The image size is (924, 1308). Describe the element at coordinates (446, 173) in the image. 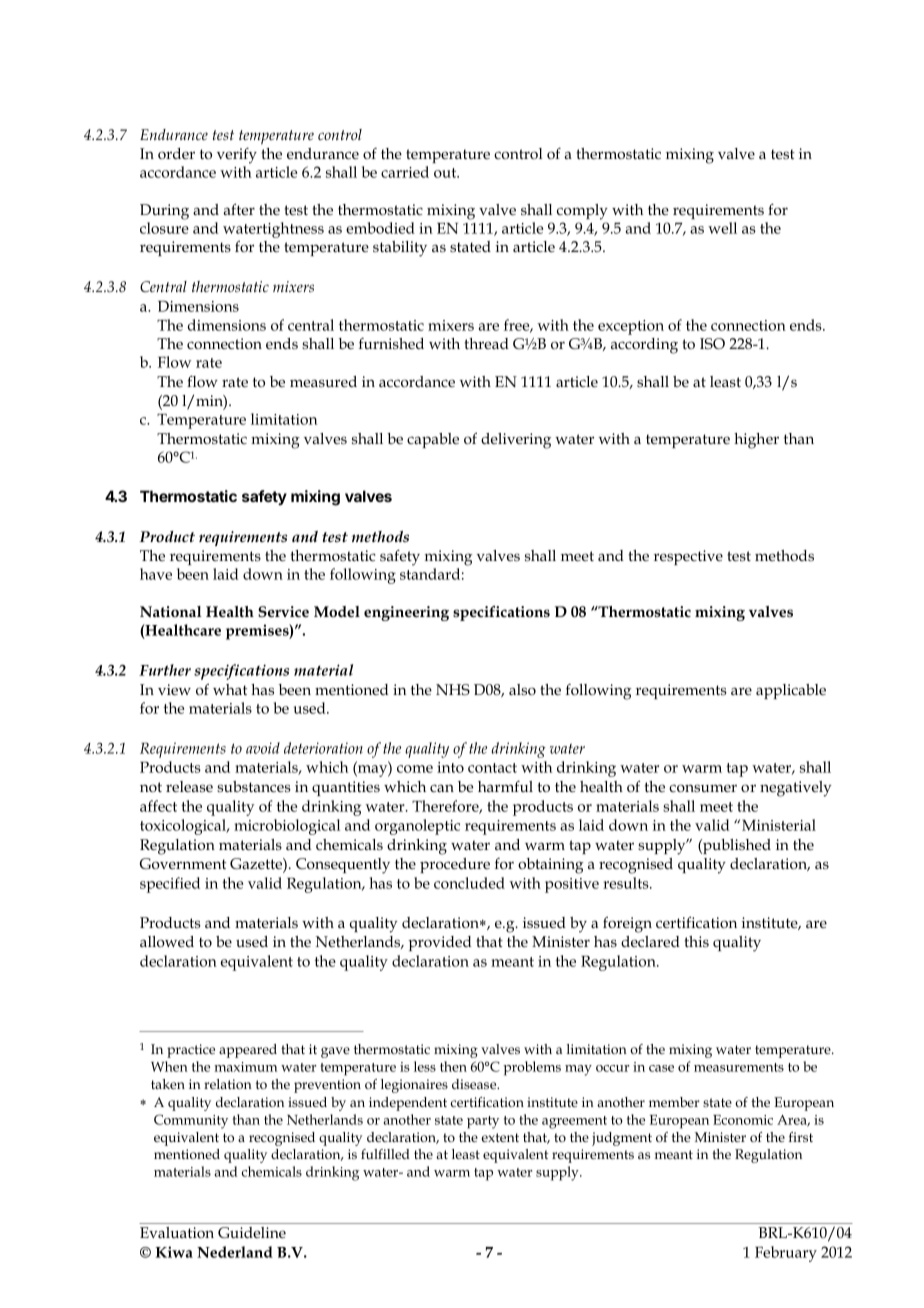

I see `out` at that location.
